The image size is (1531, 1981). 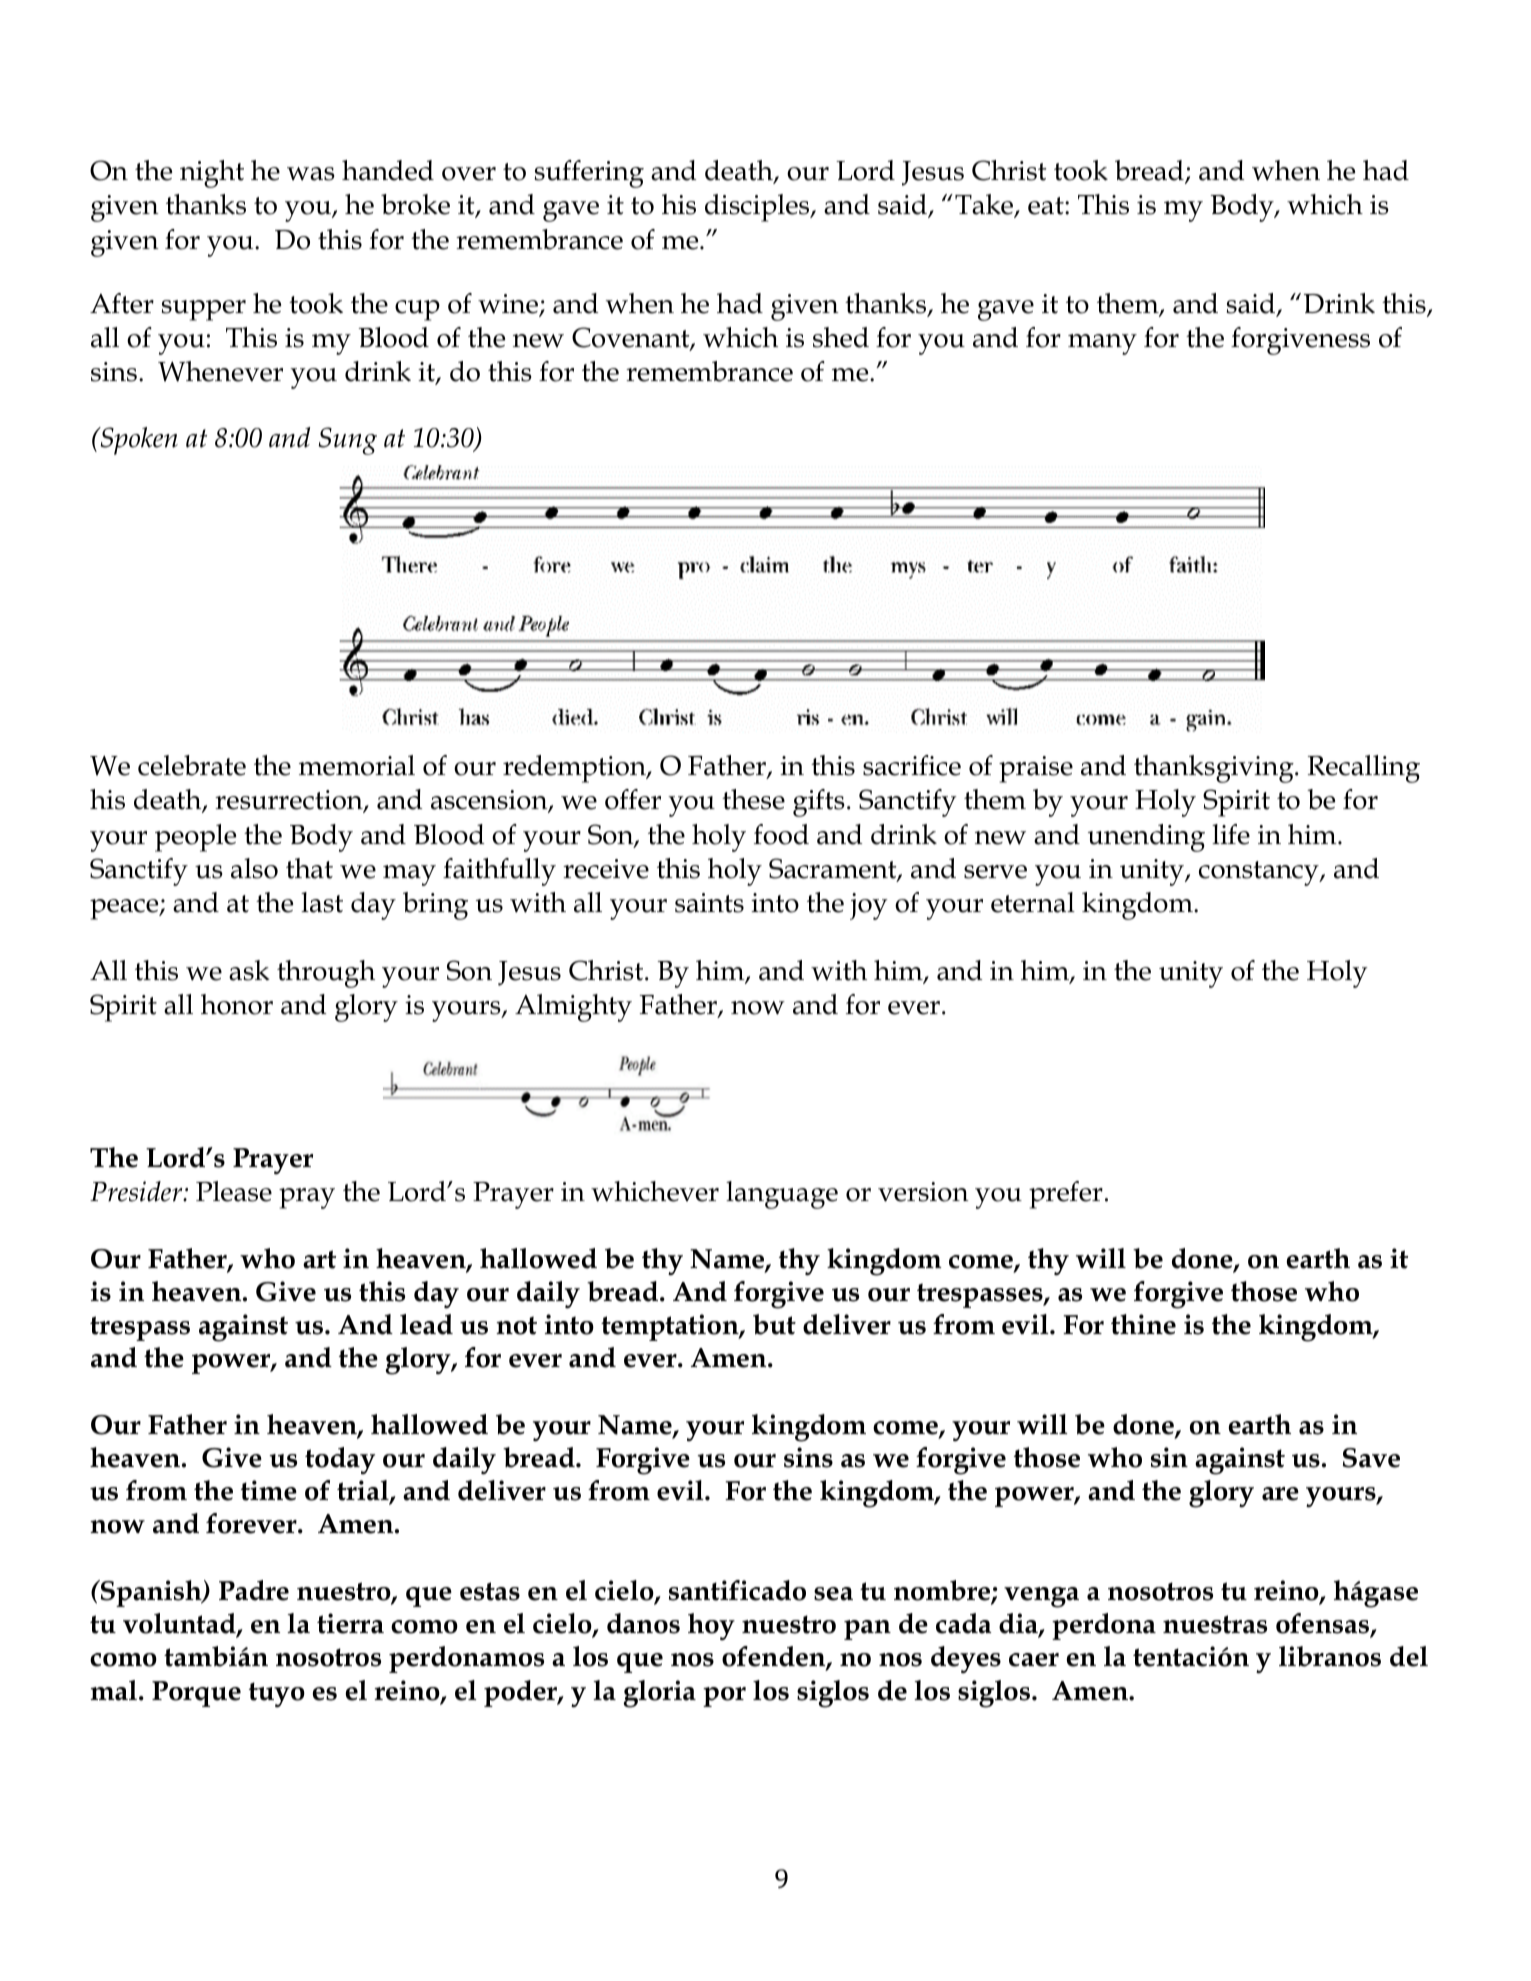 What do you see at coordinates (350, 1623) in the screenshot?
I see `tierra` at bounding box center [350, 1623].
